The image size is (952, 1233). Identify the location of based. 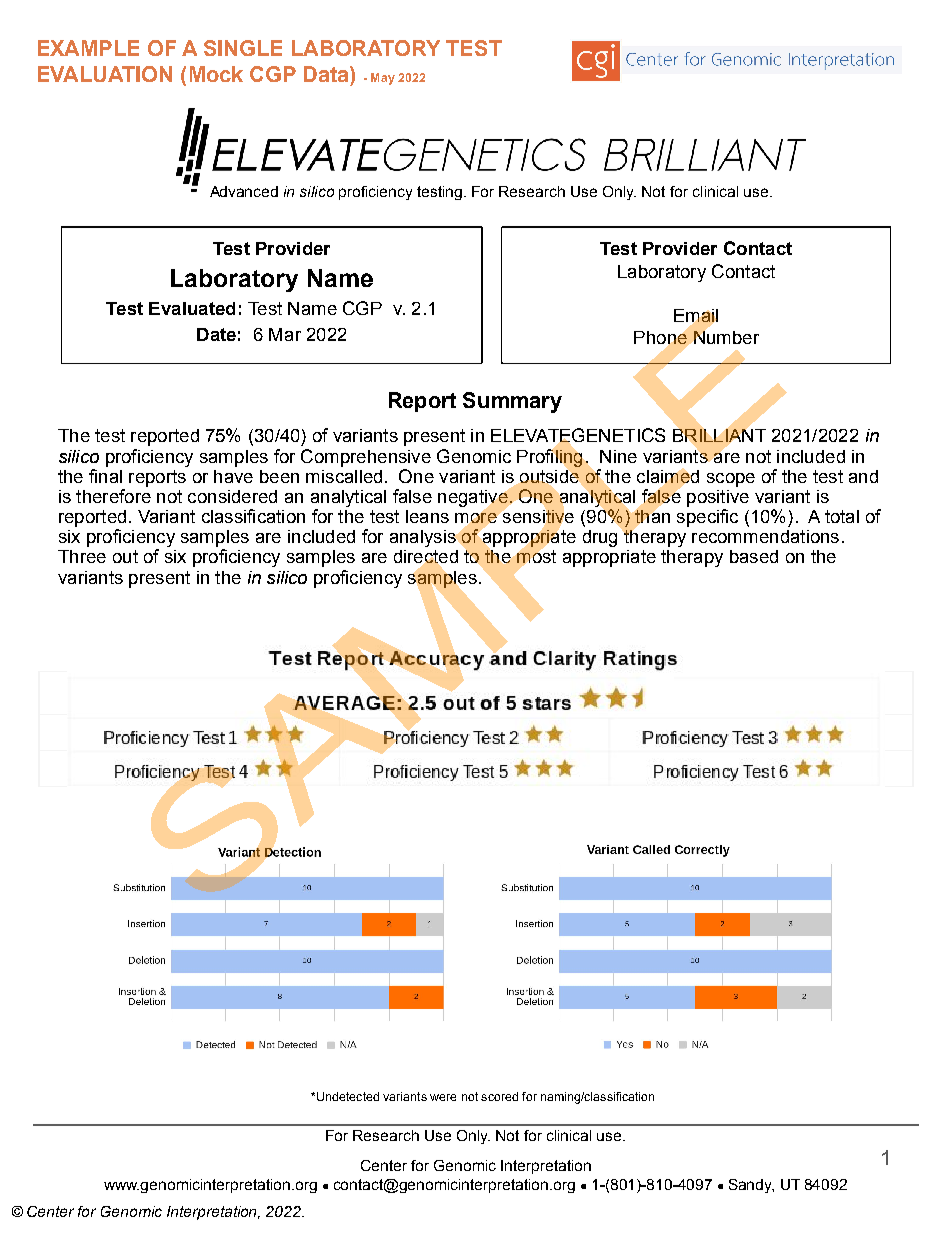
(754, 556).
